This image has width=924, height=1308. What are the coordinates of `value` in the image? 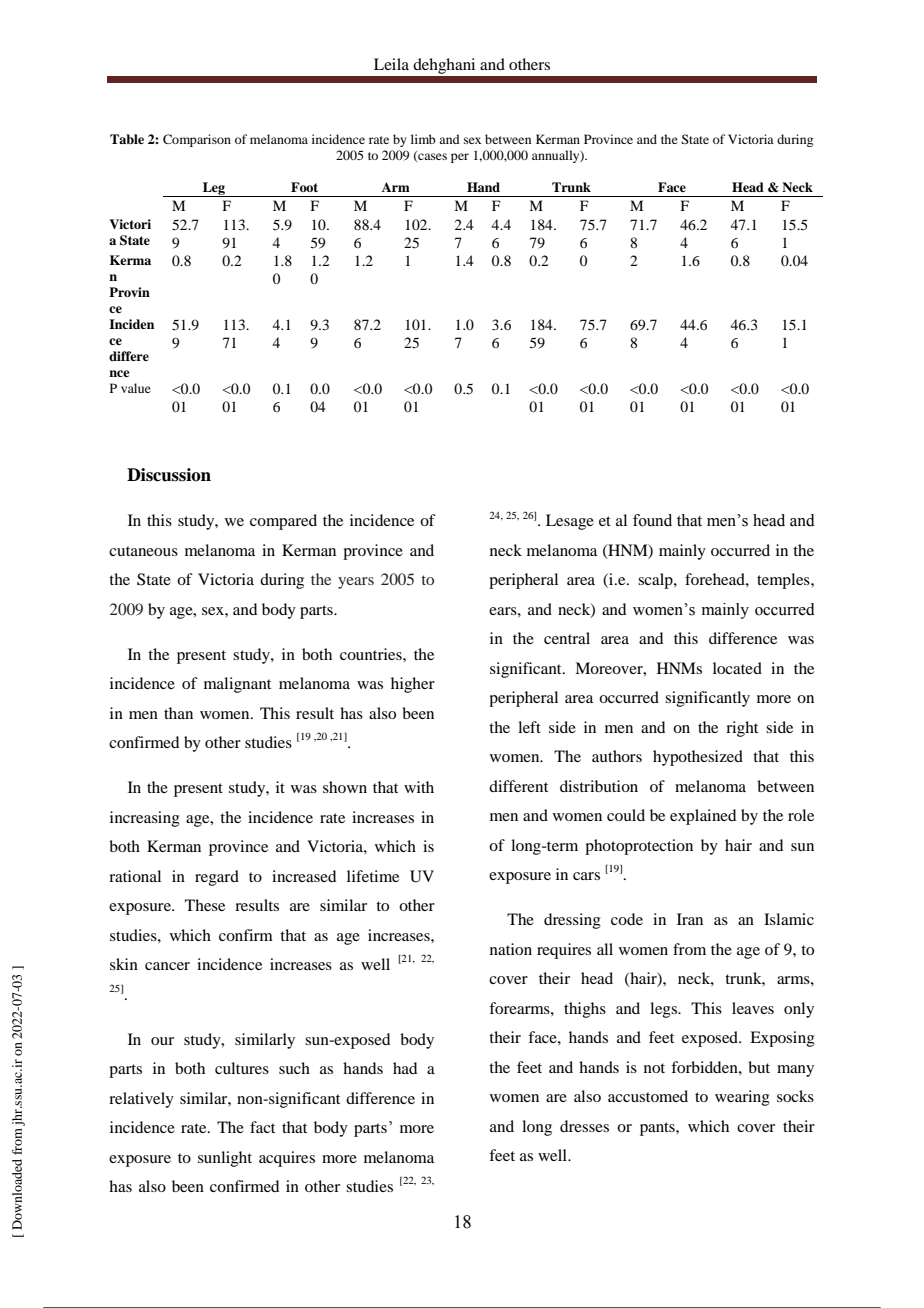 It's located at (136, 388).
